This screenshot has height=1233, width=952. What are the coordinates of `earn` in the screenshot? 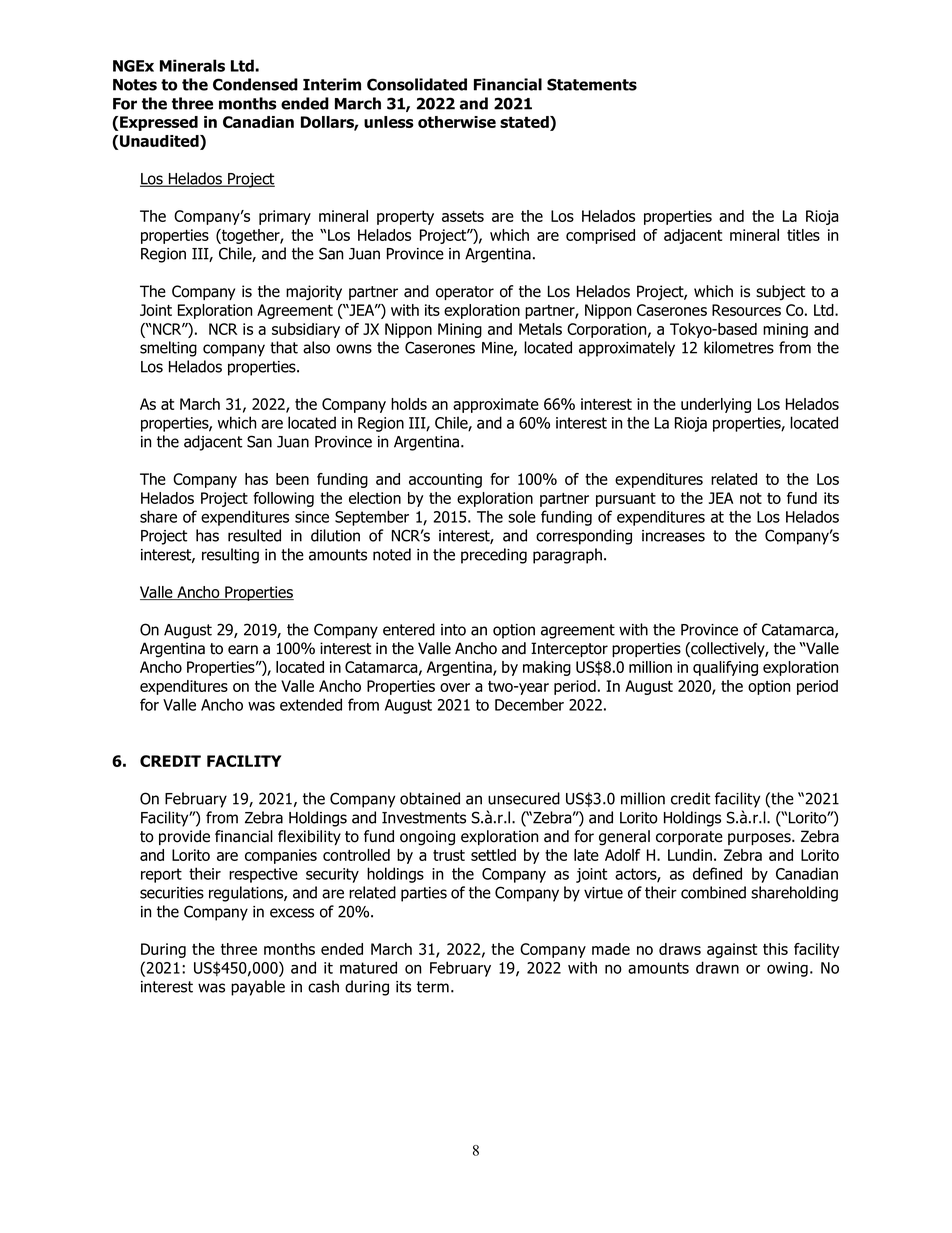 It's located at (243, 650).
